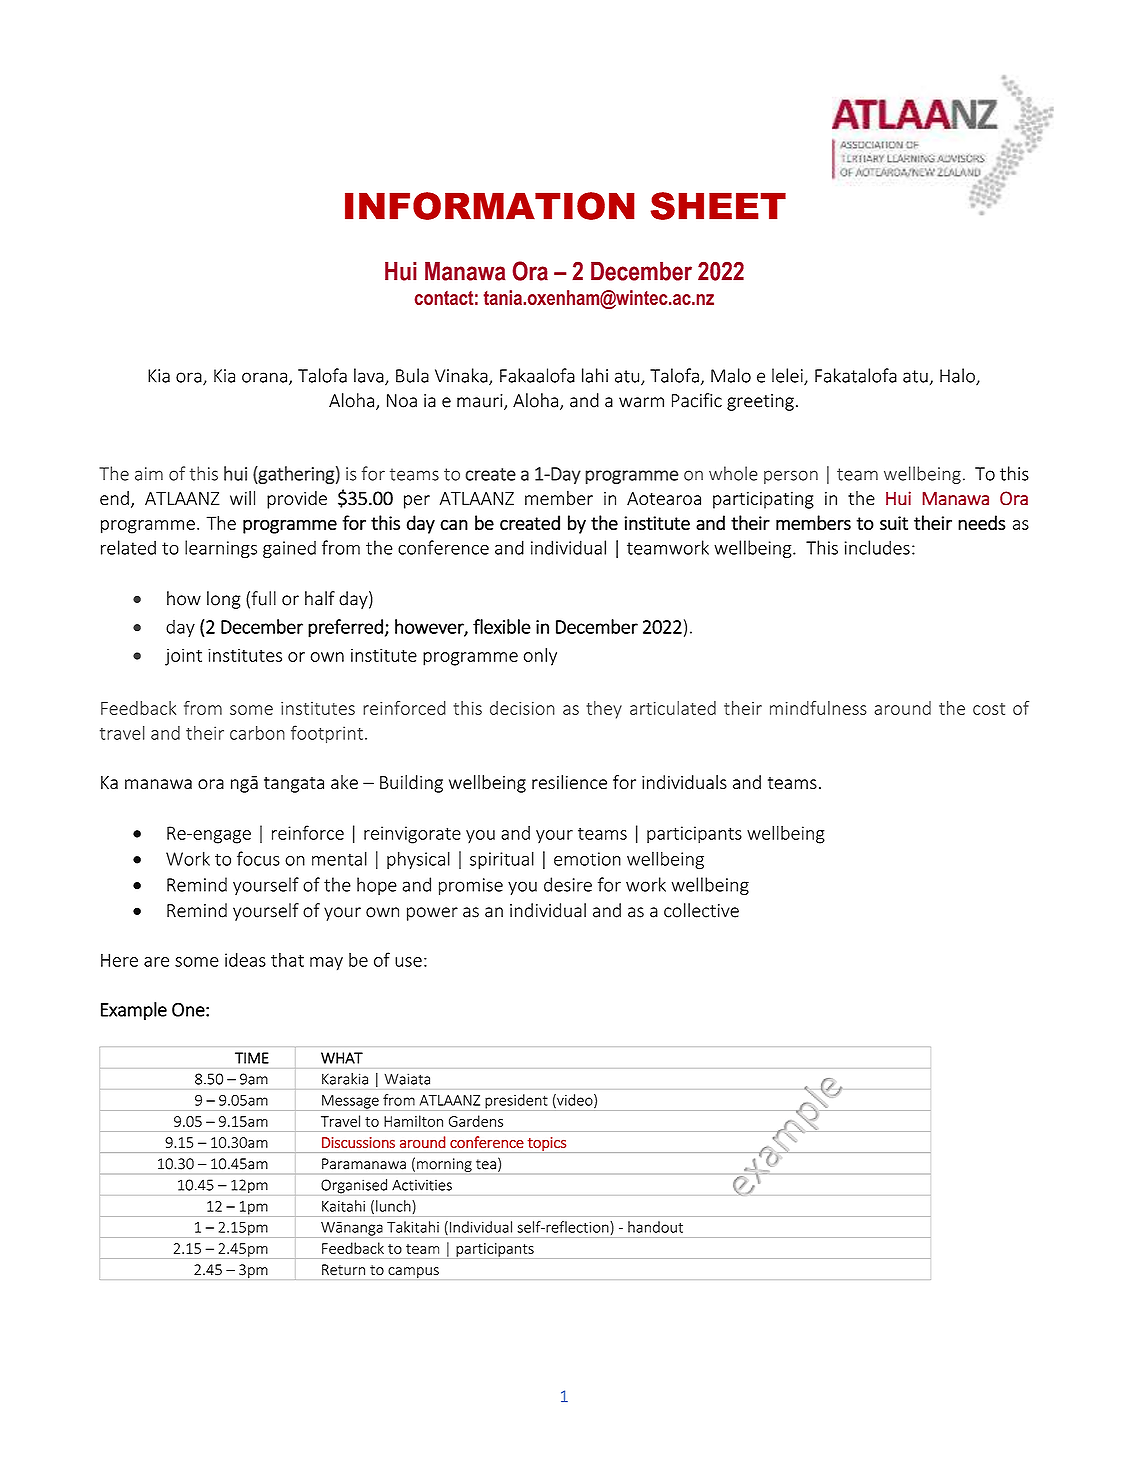 The image size is (1128, 1460). I want to click on topics, so click(546, 1145).
